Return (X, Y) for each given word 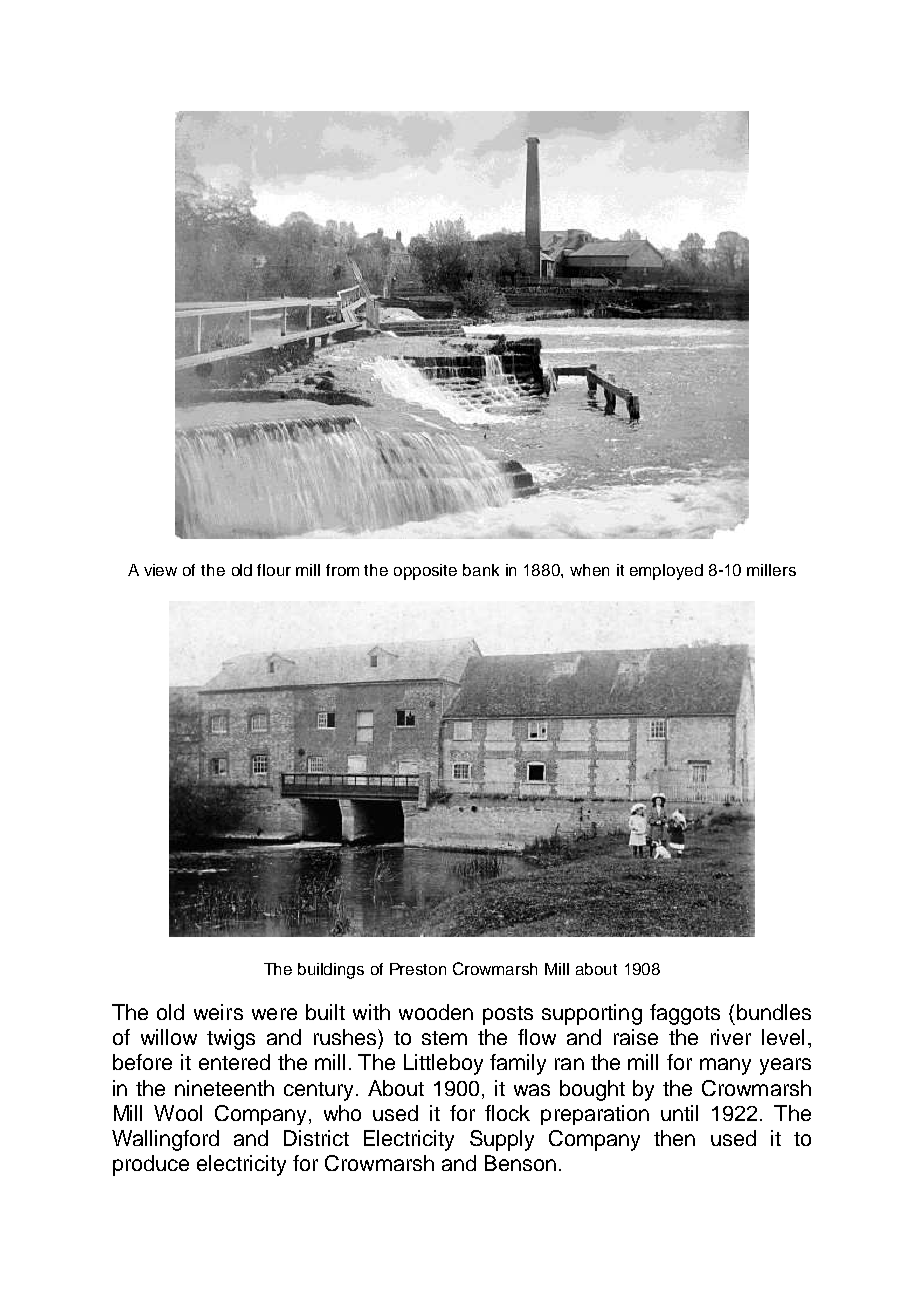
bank (481, 570)
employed (666, 572)
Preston (418, 969)
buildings (331, 971)
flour (274, 570)
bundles (774, 1012)
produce (151, 1165)
